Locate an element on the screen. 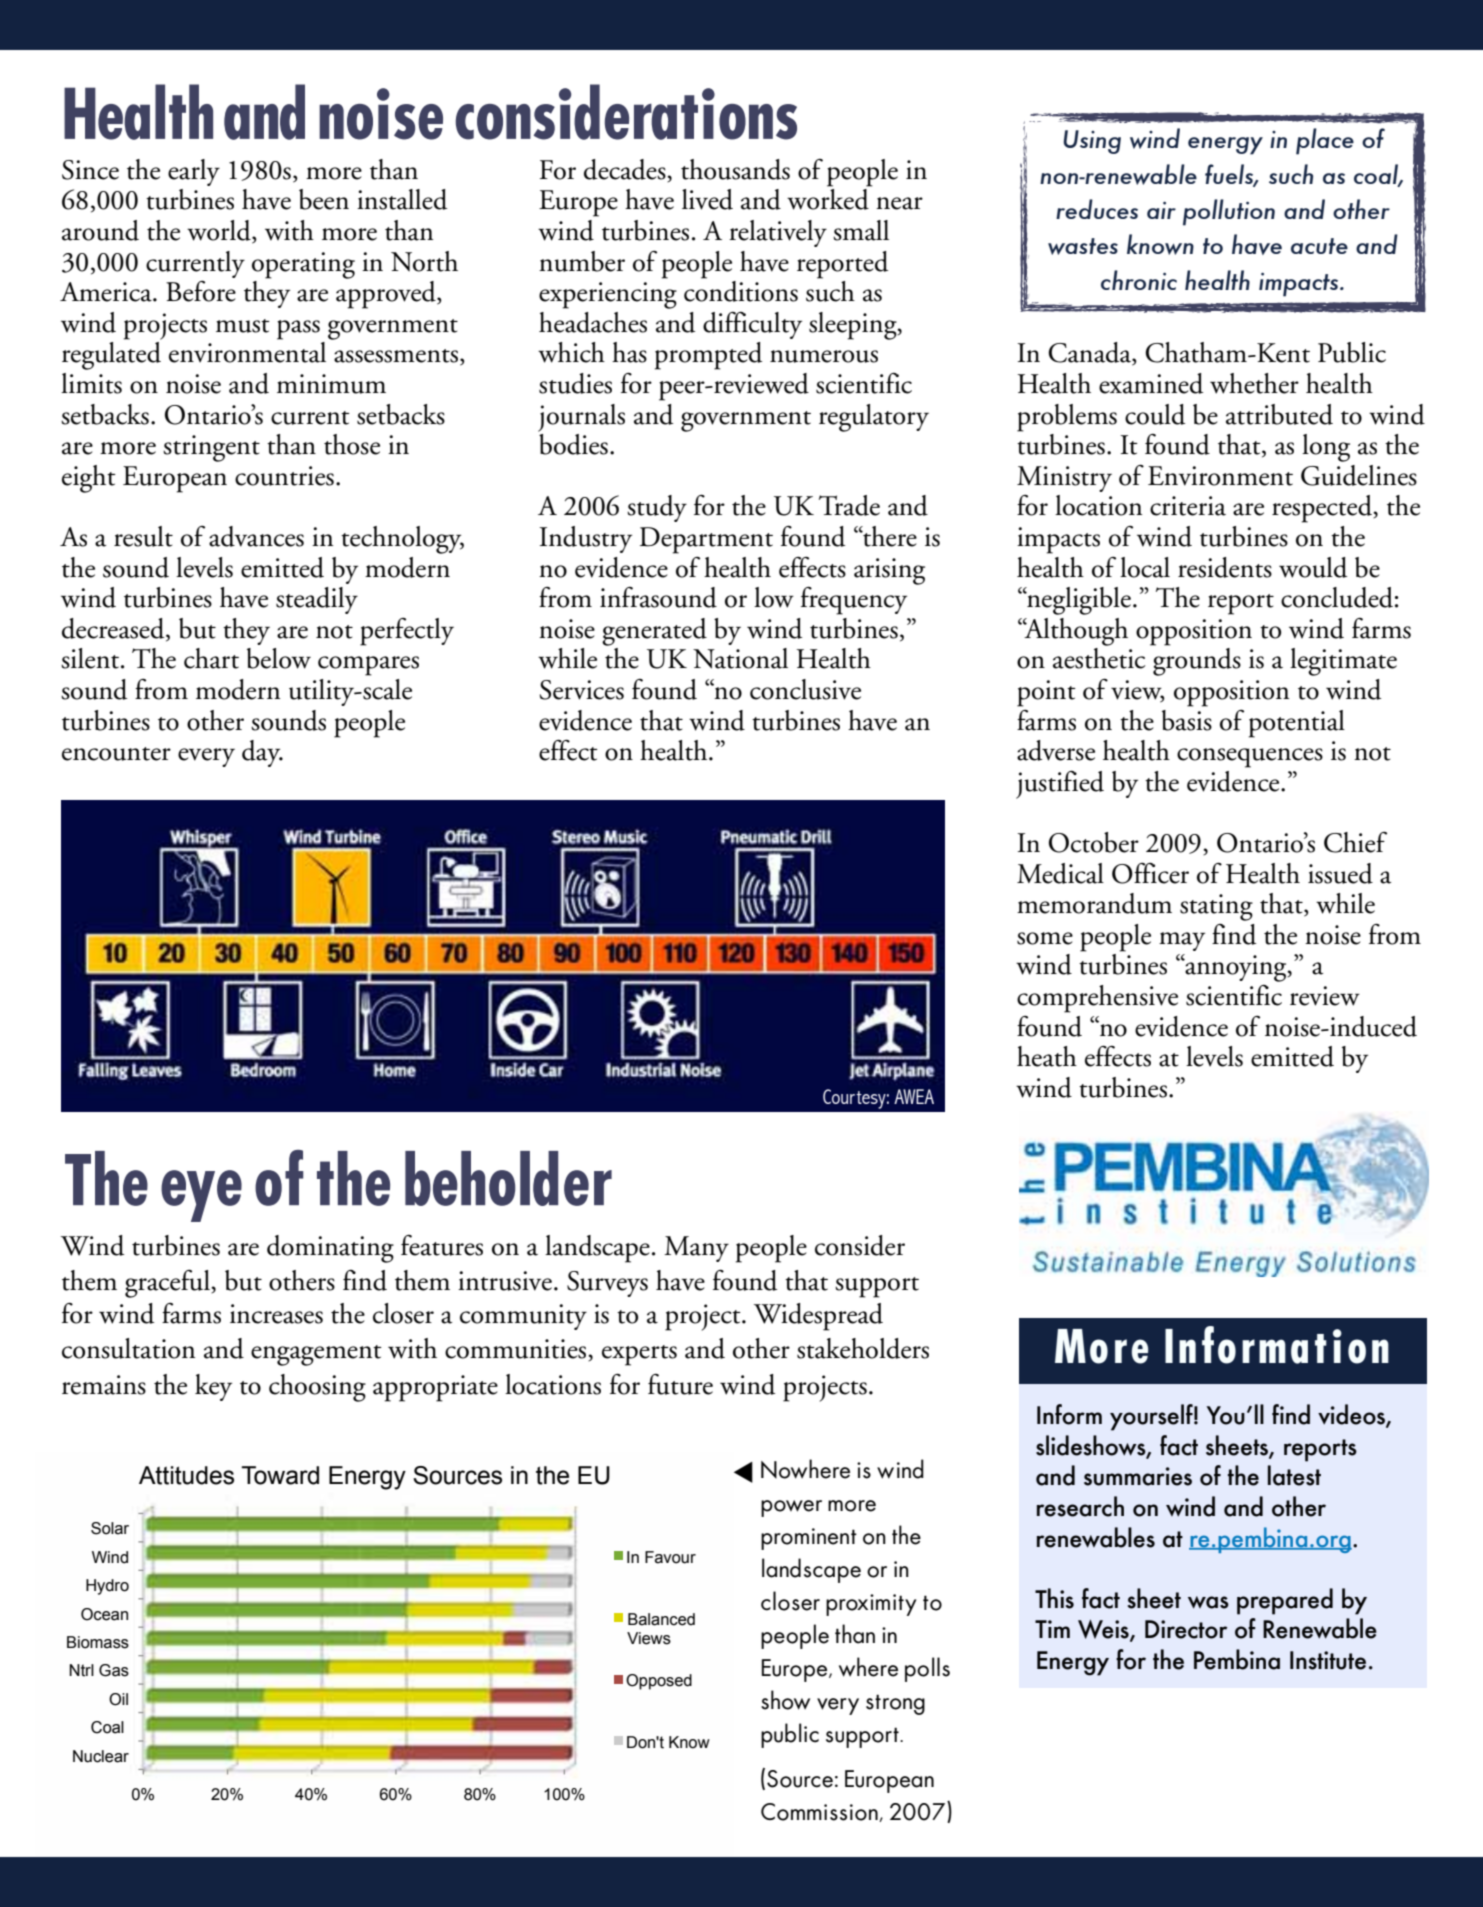 The height and width of the screenshot is (1907, 1483). day is located at coordinates (262, 753).
